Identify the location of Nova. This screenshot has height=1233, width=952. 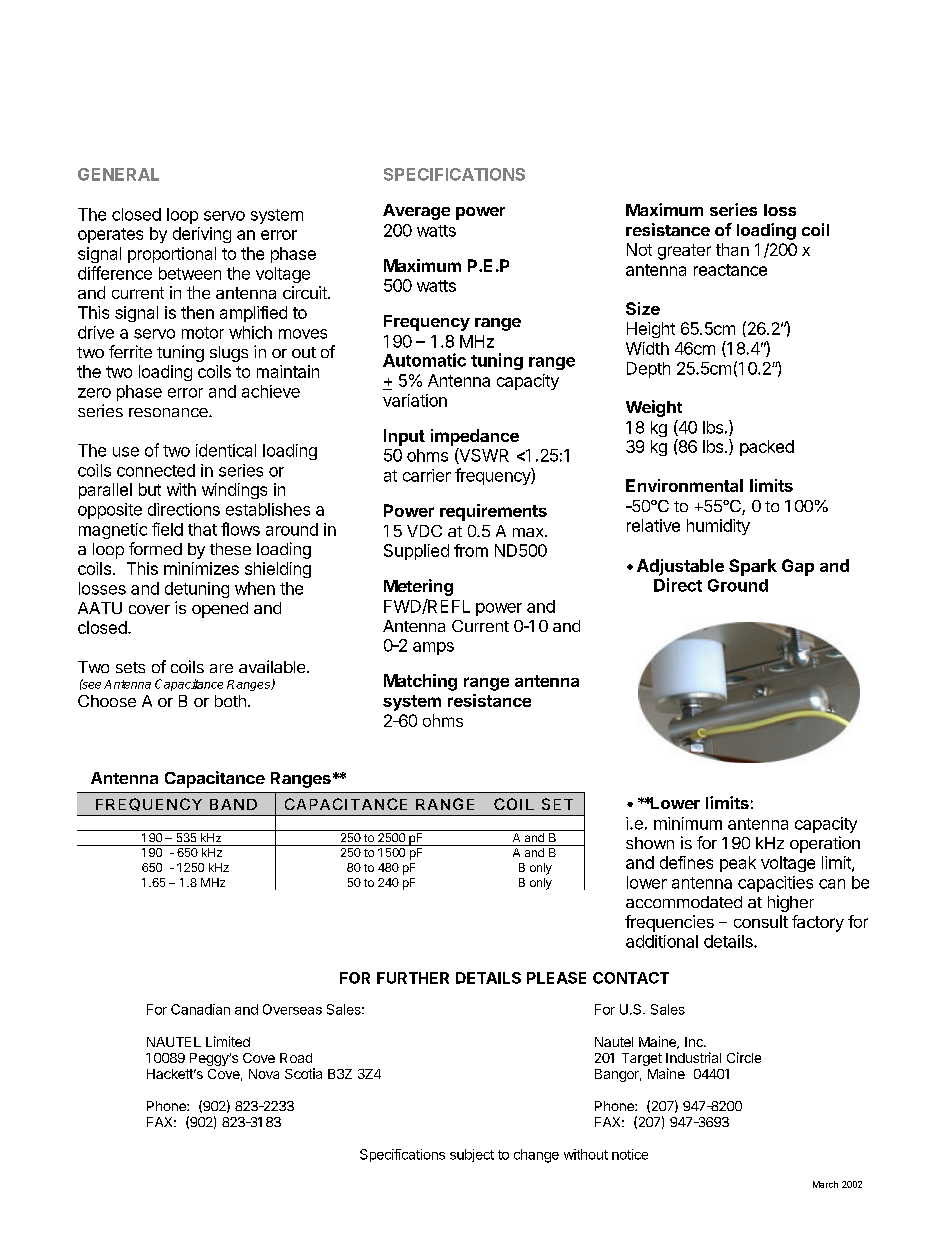
(264, 1074).
